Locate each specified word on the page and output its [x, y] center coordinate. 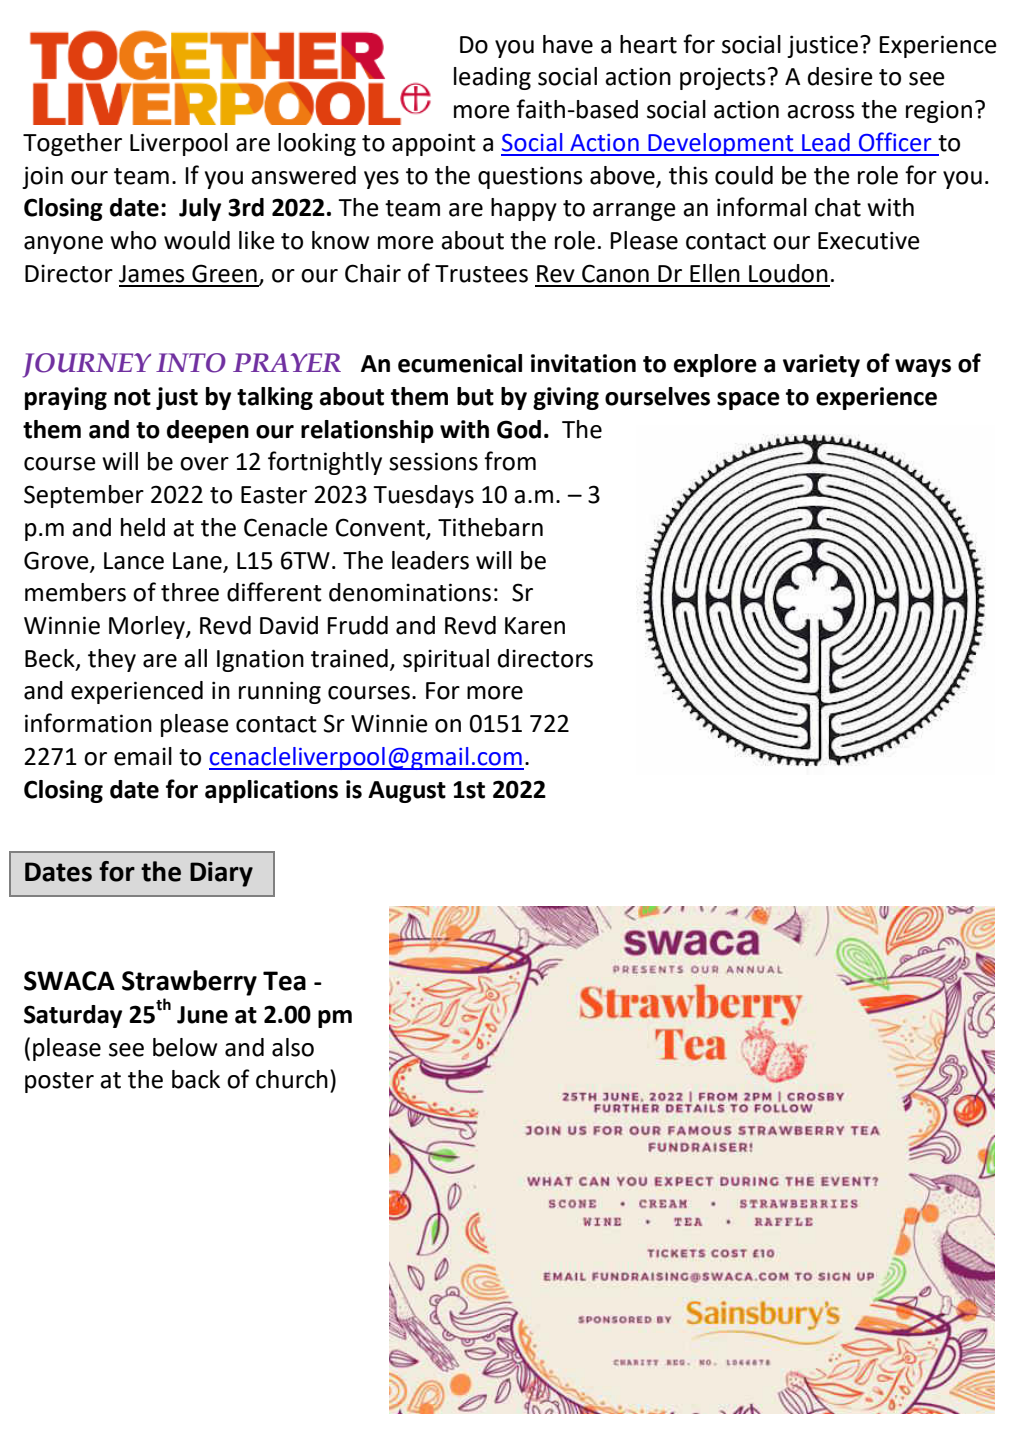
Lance [134, 561]
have [568, 44]
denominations [410, 592]
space [748, 401]
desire [840, 76]
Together [72, 144]
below [185, 1047]
